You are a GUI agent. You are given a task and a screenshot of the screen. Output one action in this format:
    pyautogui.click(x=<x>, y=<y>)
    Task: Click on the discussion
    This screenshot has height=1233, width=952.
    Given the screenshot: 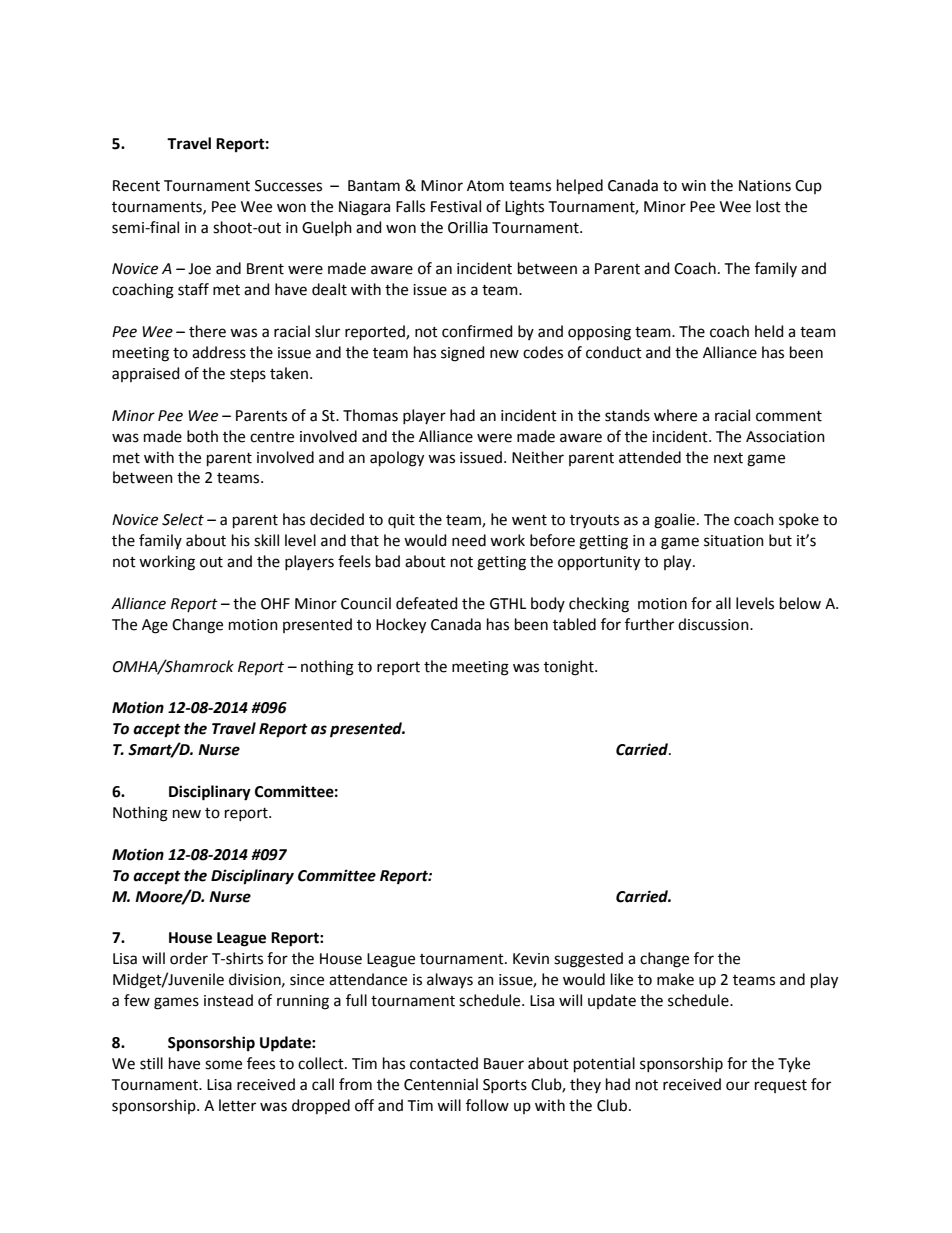 What is the action you would take?
    pyautogui.click(x=714, y=624)
